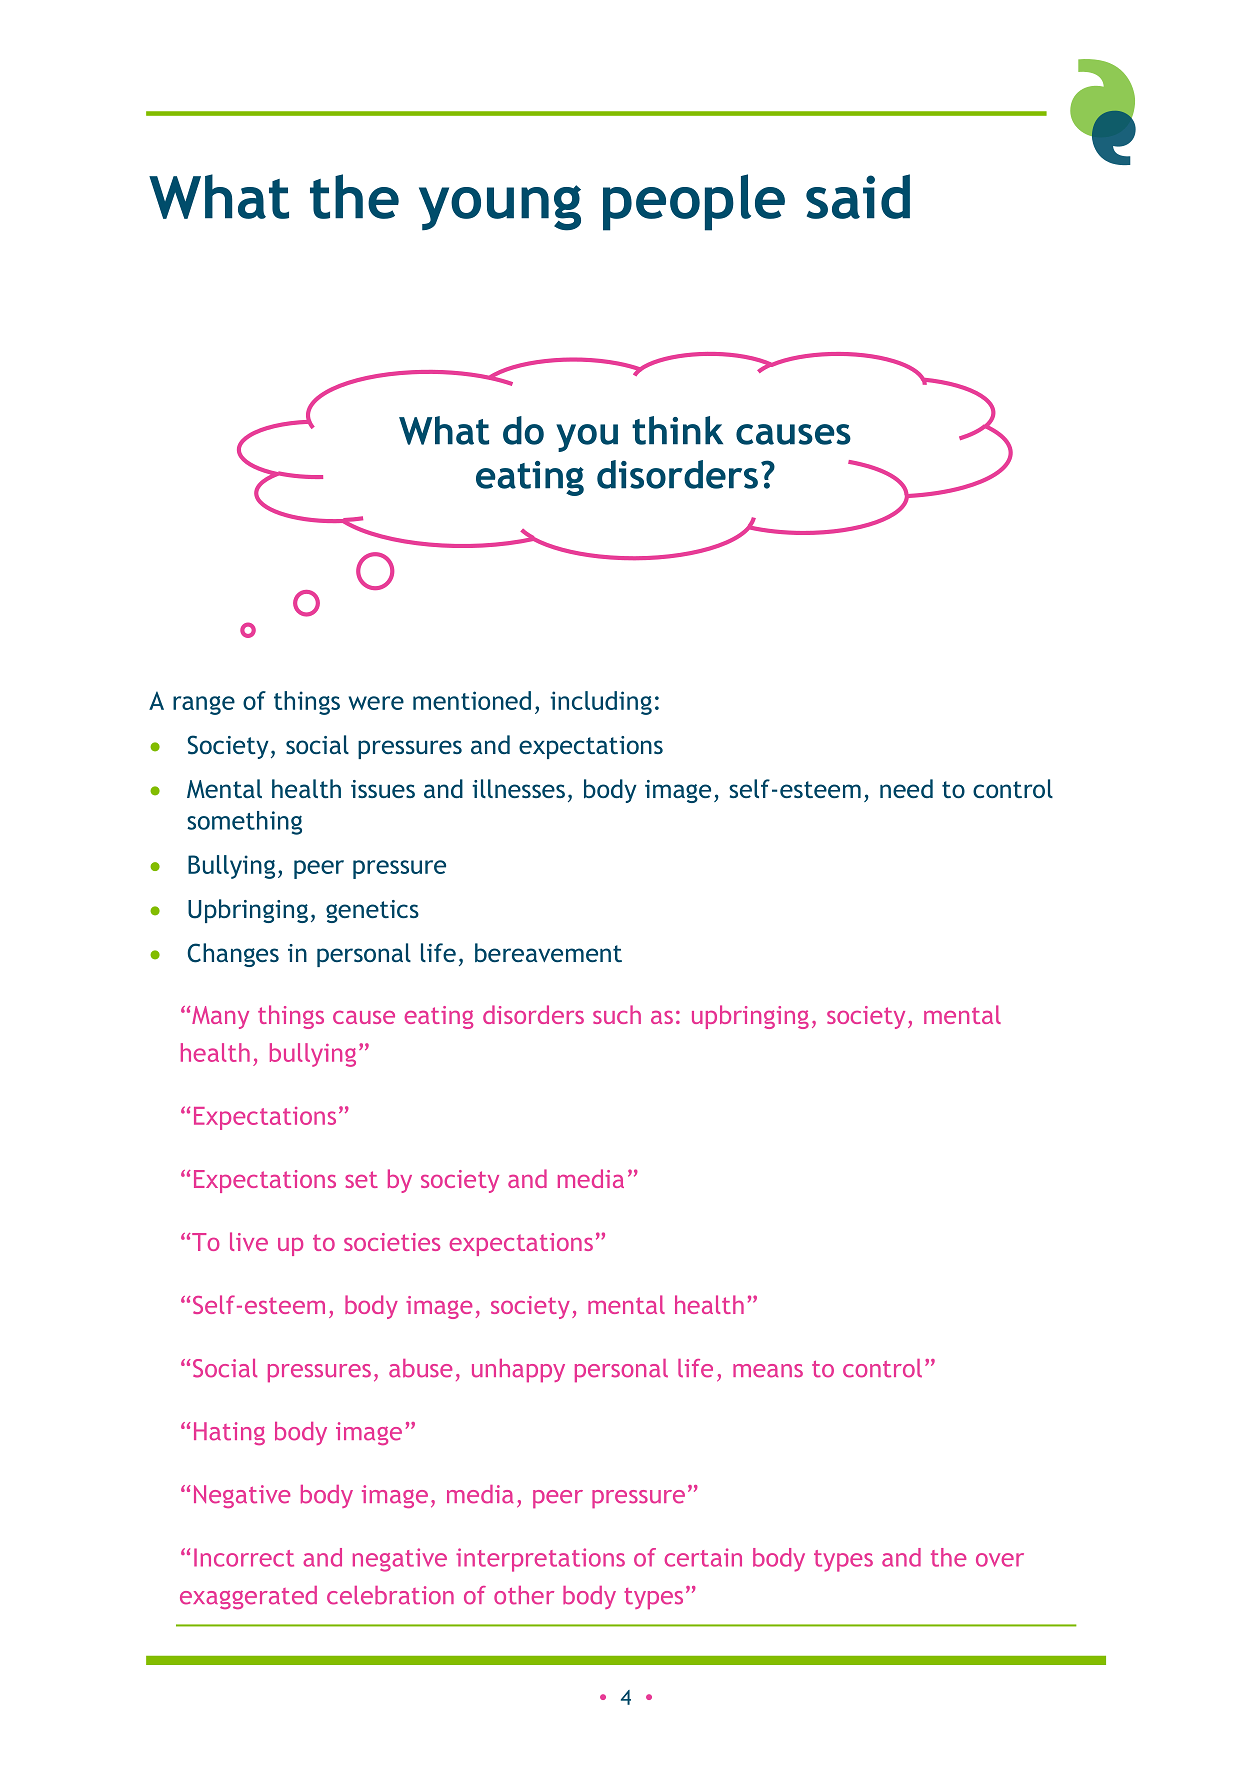 This document has height=1770, width=1252. I want to click on young, so click(500, 208).
